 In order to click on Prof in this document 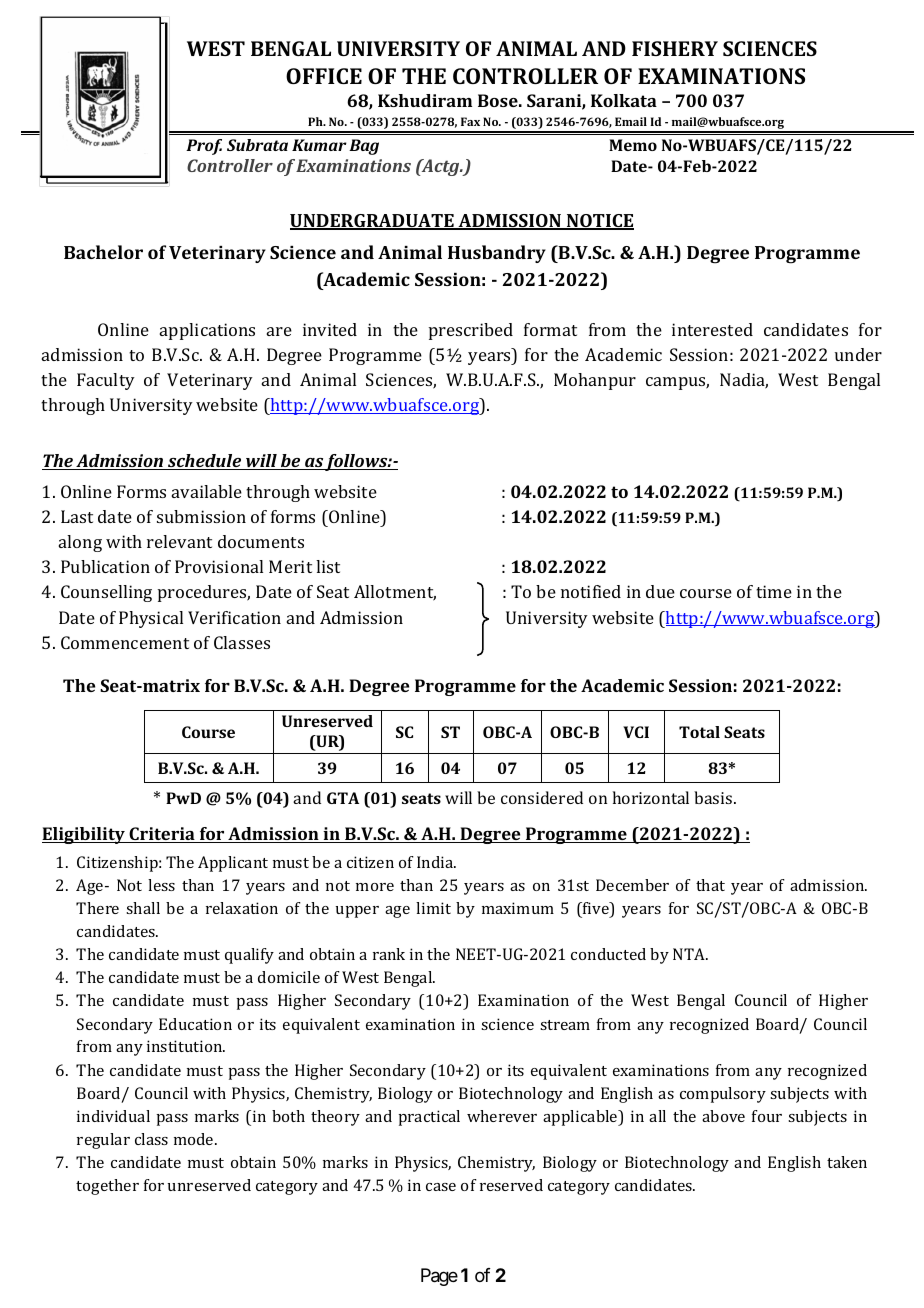, I will do `click(204, 147)`.
